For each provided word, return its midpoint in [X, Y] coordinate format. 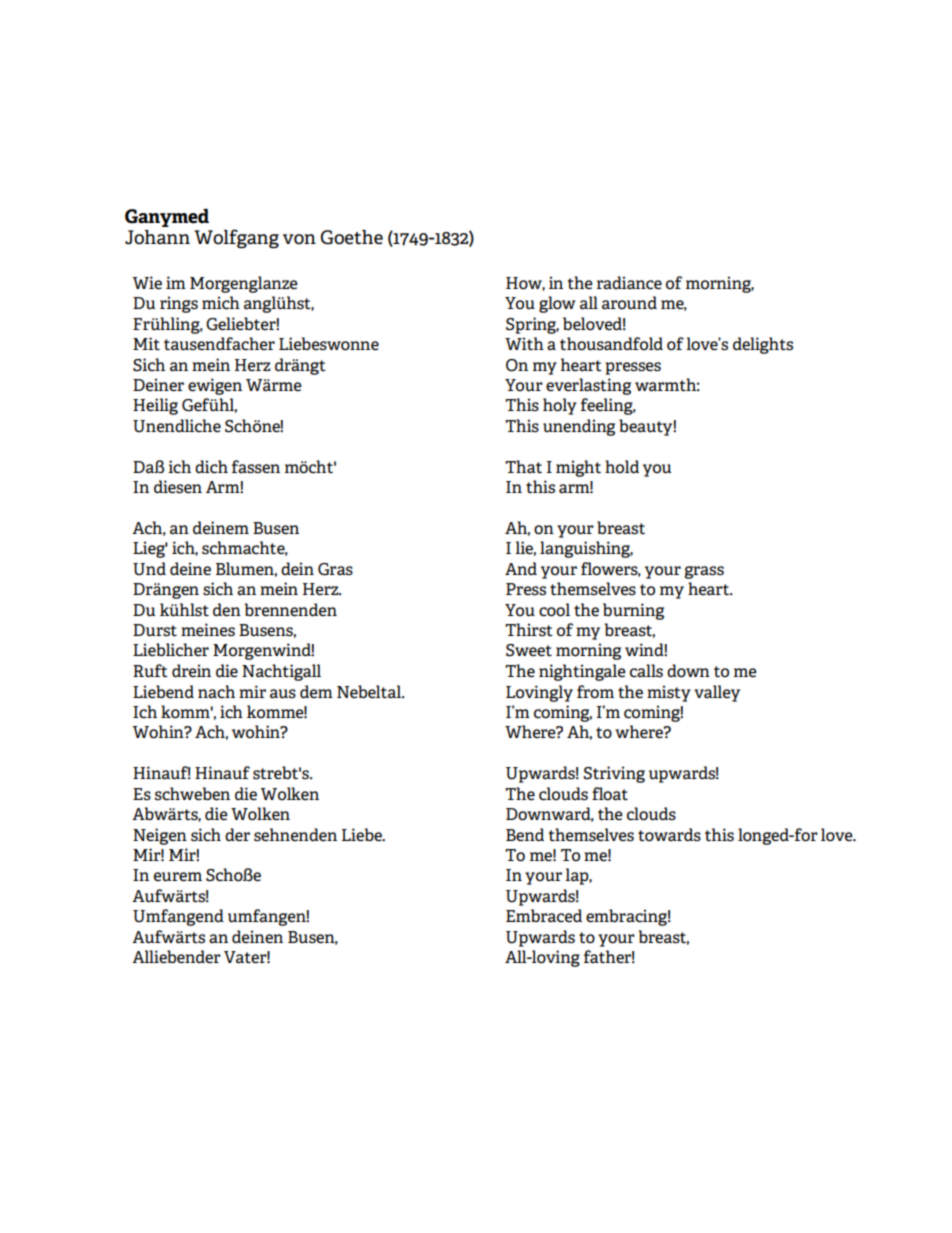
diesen [178, 487]
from [595, 692]
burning [633, 611]
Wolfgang [236, 239]
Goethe [351, 237]
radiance [629, 283]
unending [579, 427]
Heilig [155, 406]
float [610, 794]
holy [560, 406]
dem [316, 691]
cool [554, 610]
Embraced [544, 916]
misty [669, 693]
